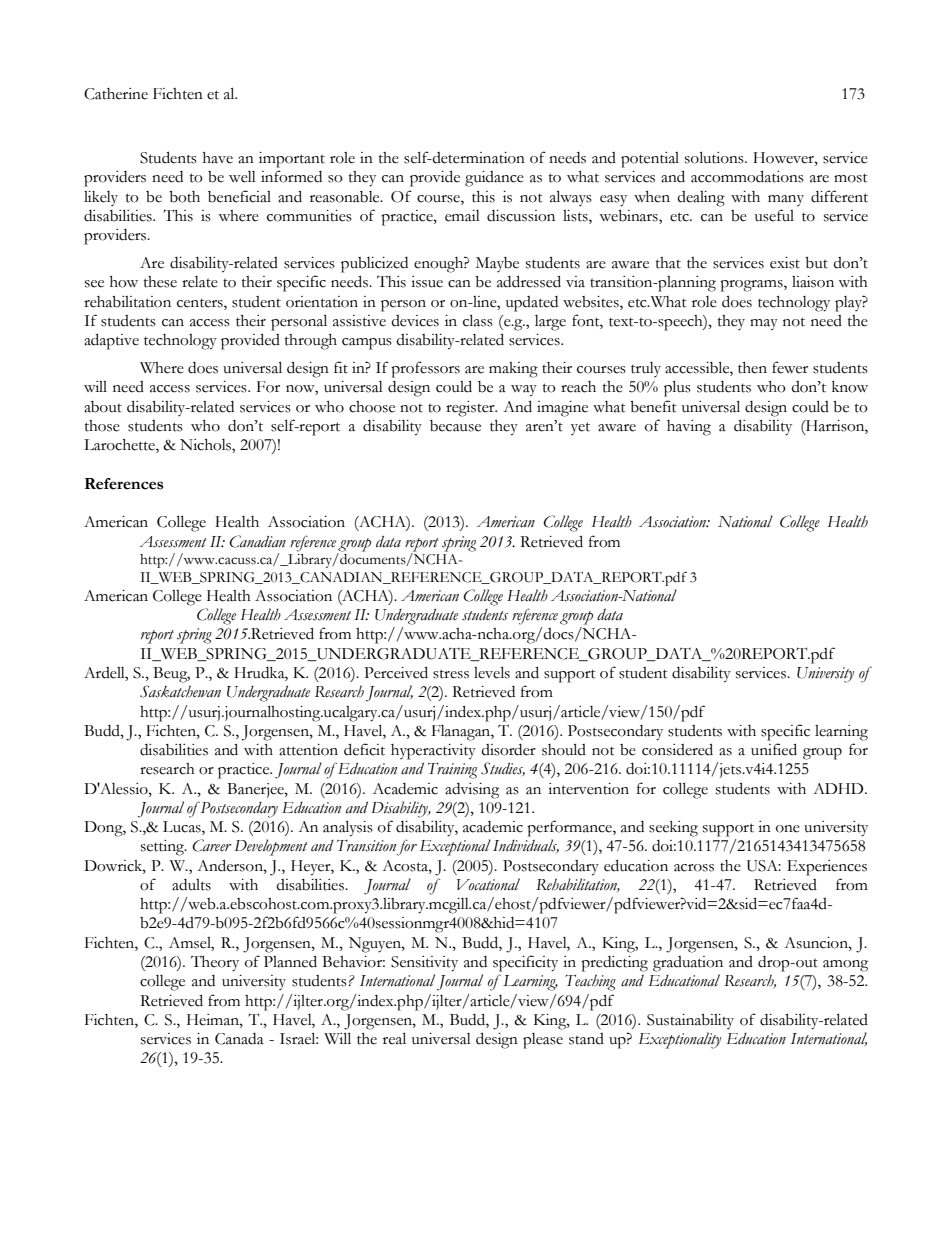  What do you see at coordinates (239, 1039) in the screenshot?
I see `Canada` at bounding box center [239, 1039].
